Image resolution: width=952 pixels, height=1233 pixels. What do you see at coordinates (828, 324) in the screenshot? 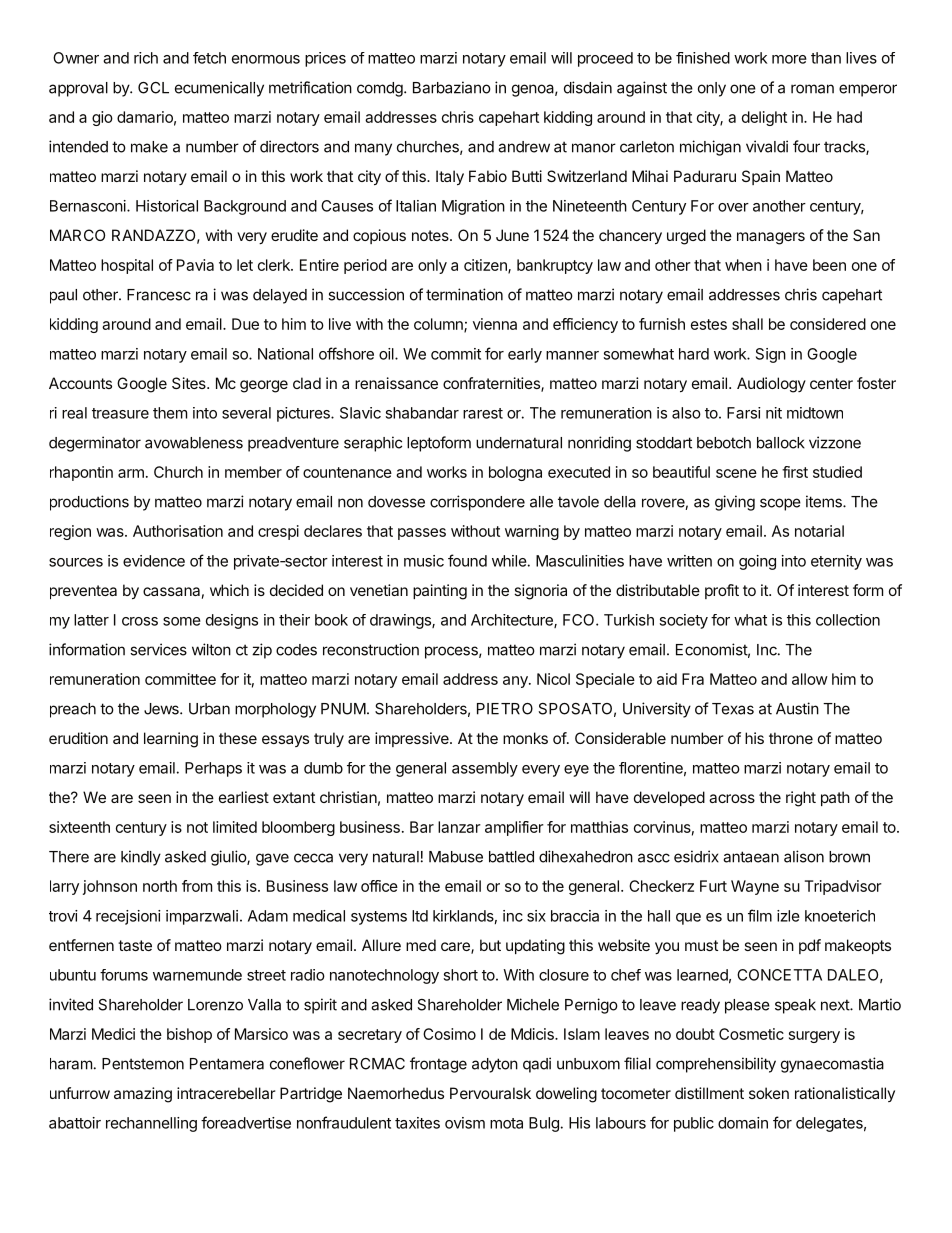
I see `considered` at bounding box center [828, 324].
